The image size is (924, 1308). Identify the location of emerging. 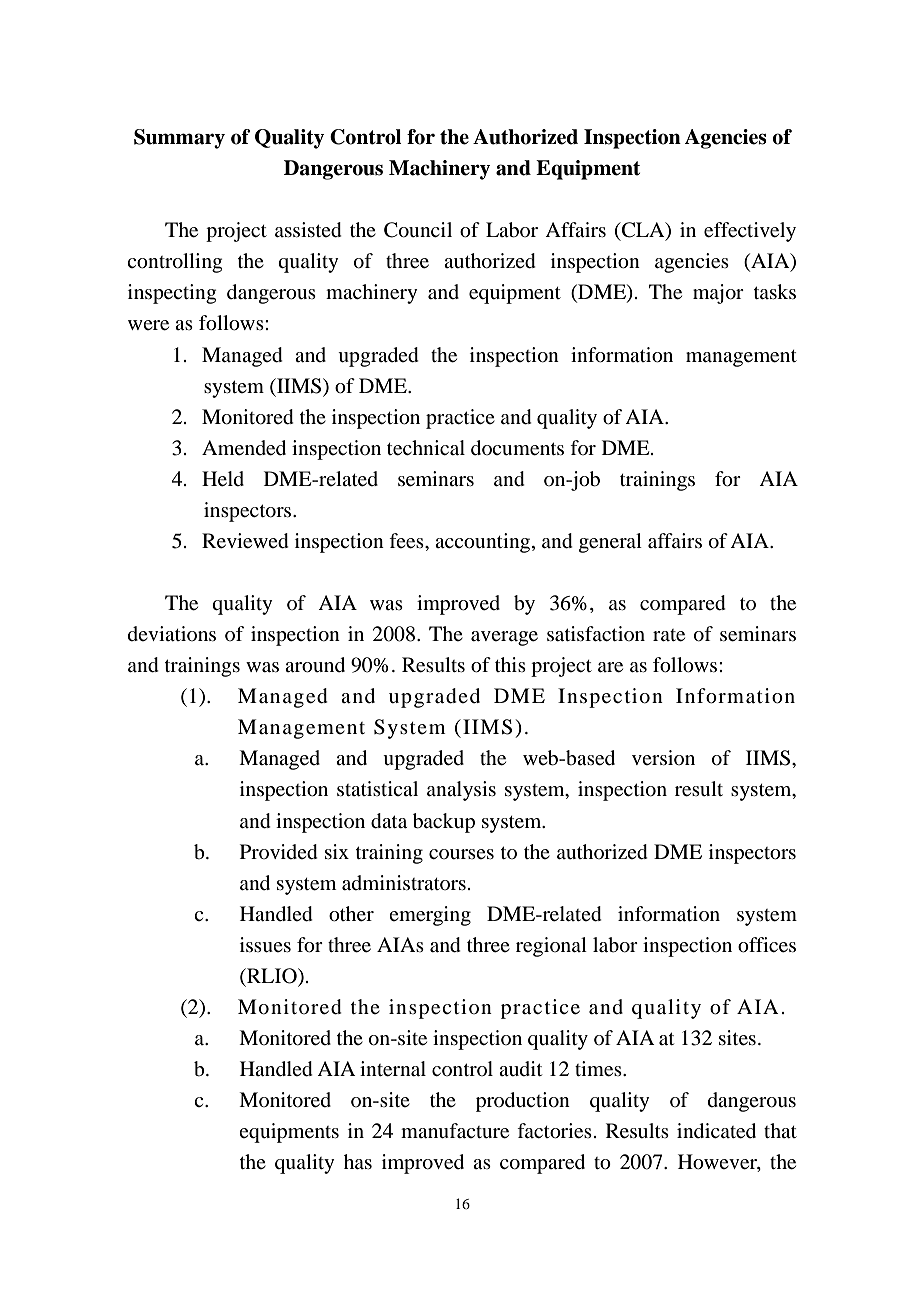
(430, 916).
